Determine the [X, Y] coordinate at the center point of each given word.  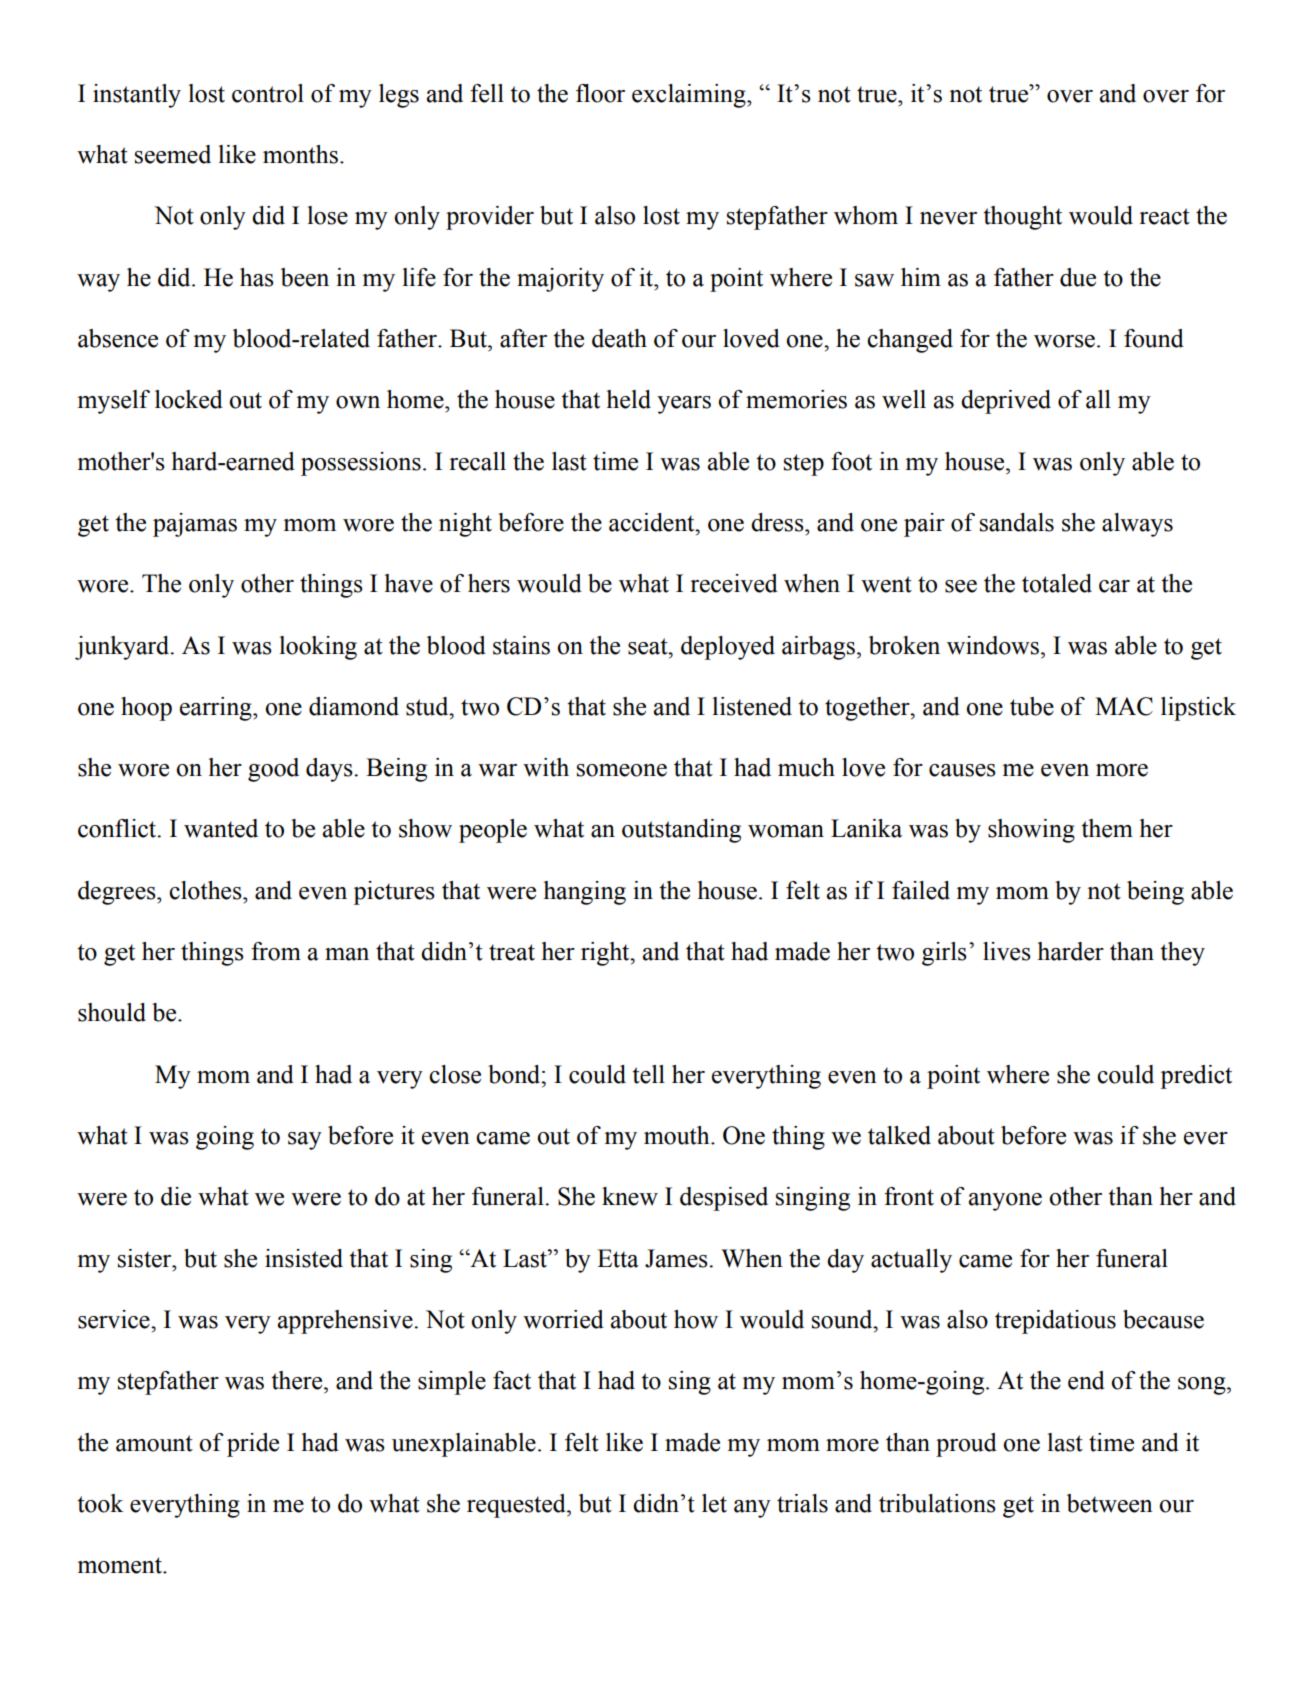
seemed [173, 154]
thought [1022, 218]
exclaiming [690, 96]
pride [253, 1445]
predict [1196, 1077]
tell [648, 1074]
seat [649, 646]
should [112, 1012]
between [1110, 1503]
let [714, 1503]
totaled [1057, 583]
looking [318, 648]
